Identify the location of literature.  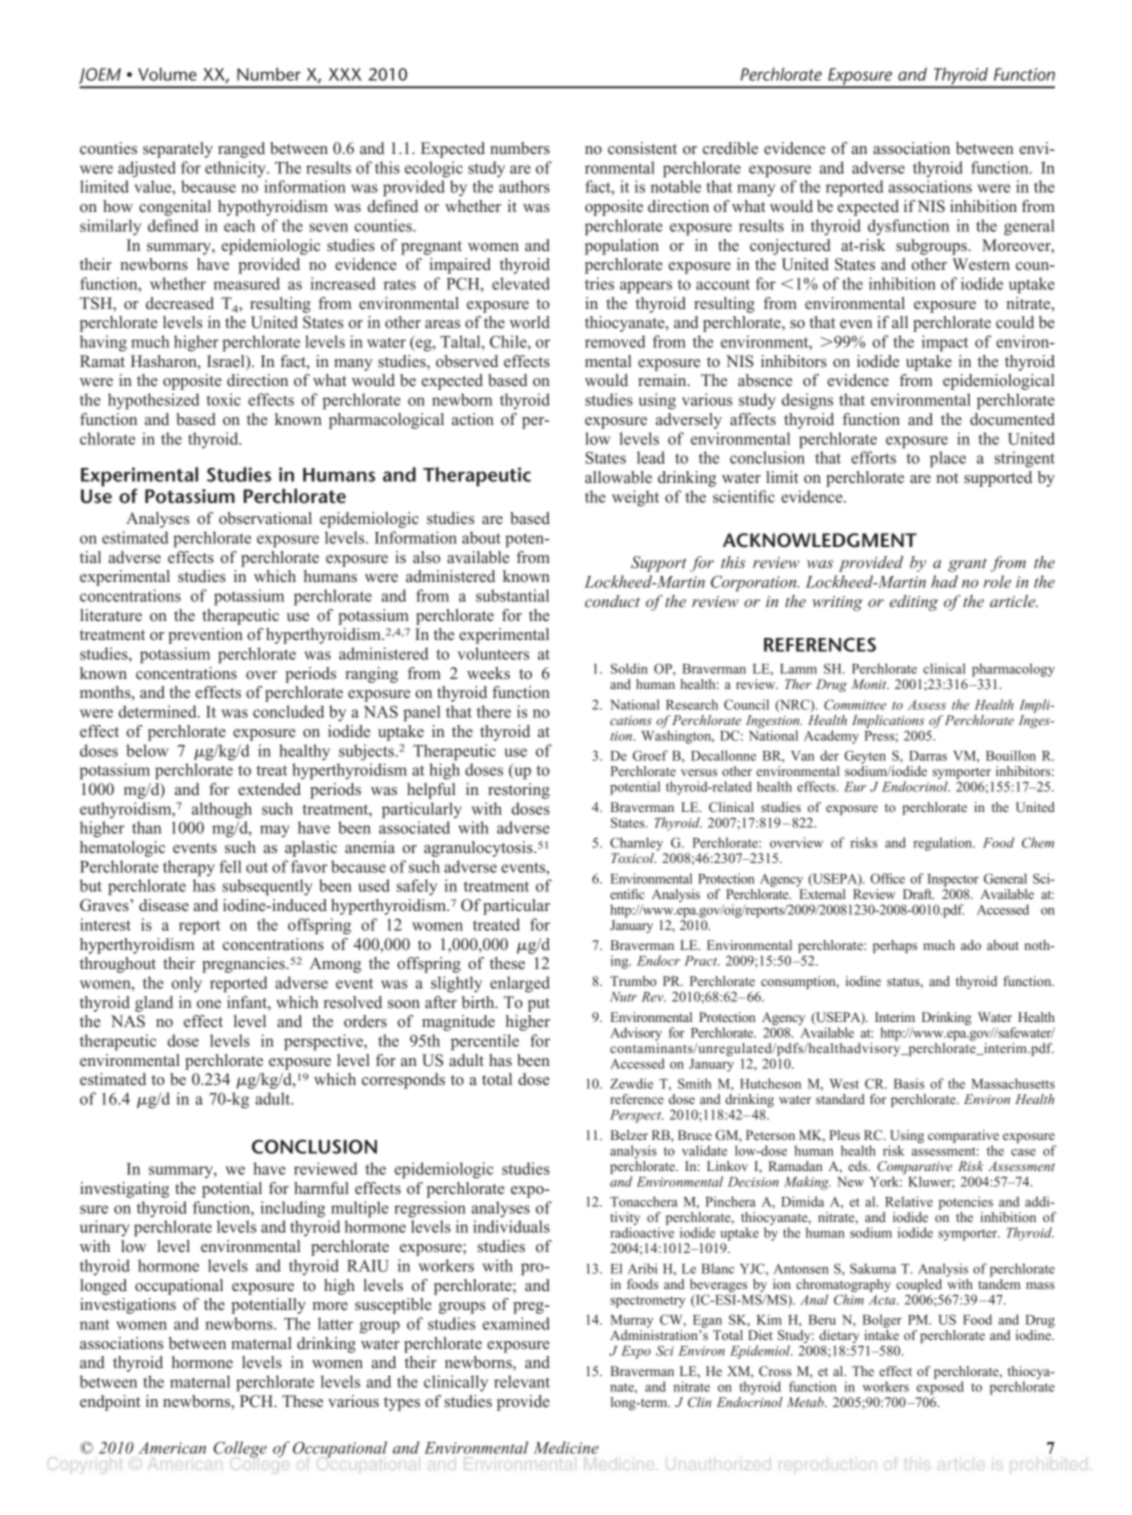
(111, 615).
